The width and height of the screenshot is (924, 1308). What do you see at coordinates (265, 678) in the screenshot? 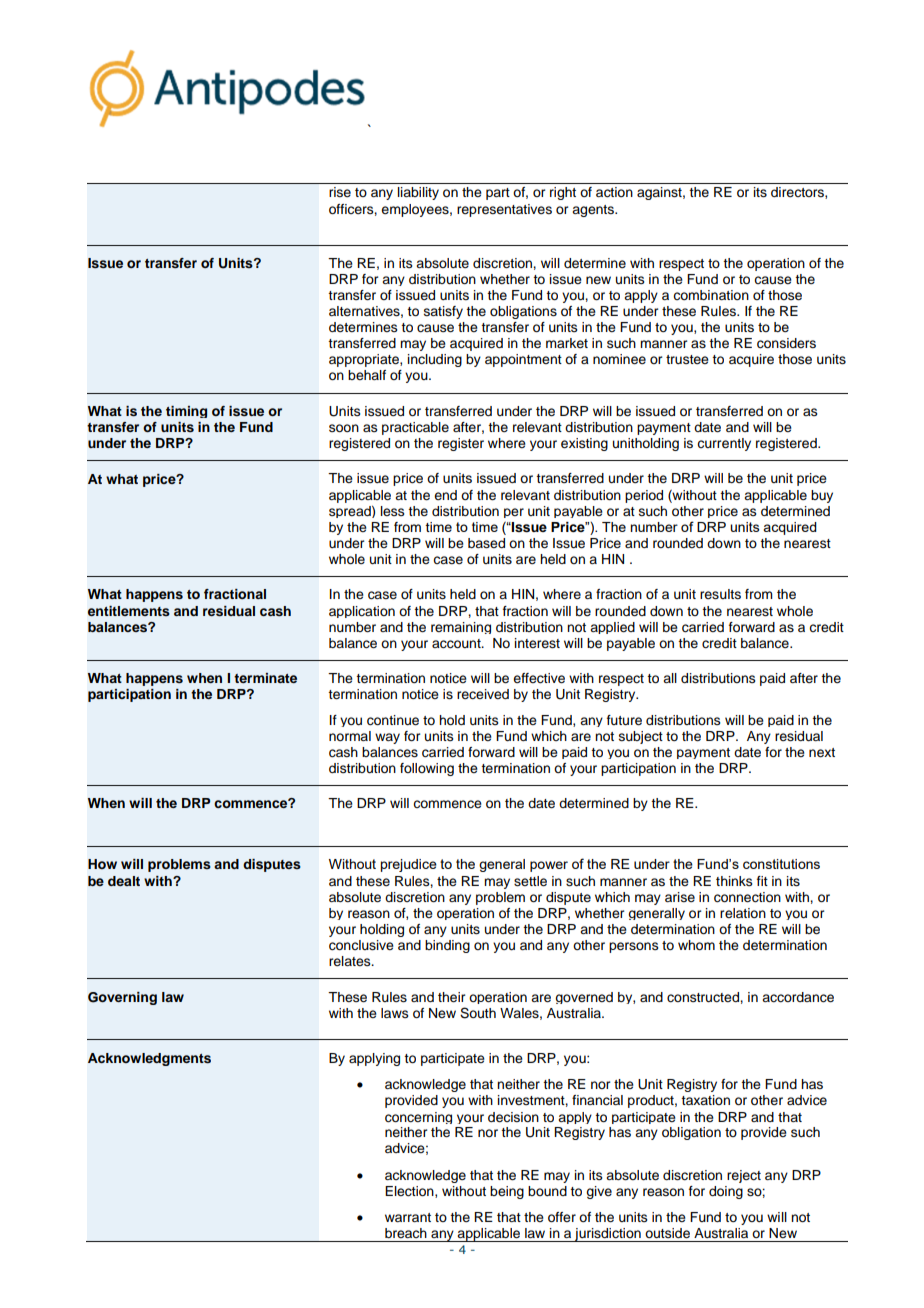
I see `terminate` at bounding box center [265, 678].
